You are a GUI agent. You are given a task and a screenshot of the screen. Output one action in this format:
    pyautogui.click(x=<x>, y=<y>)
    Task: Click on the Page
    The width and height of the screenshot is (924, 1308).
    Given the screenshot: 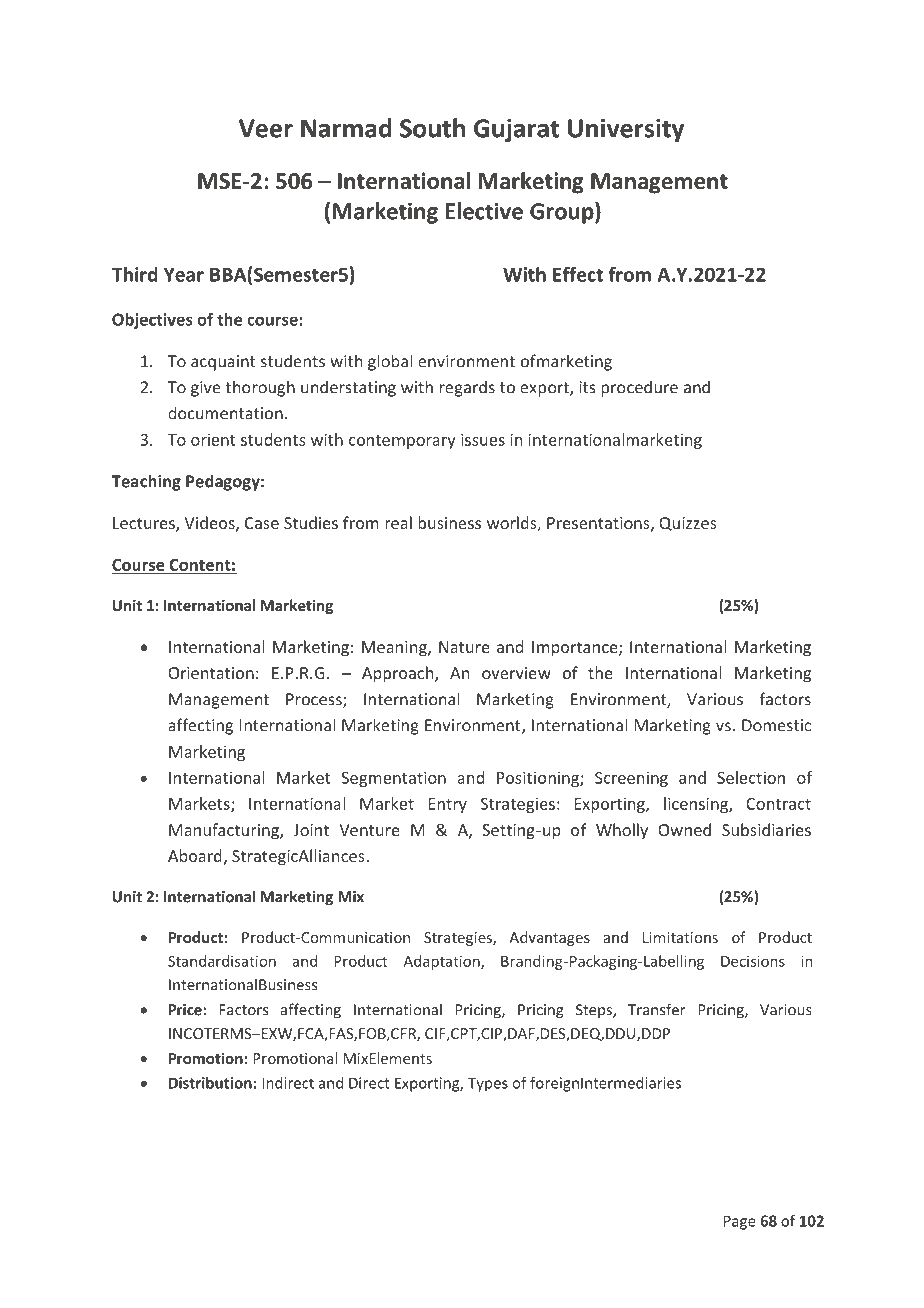 What is the action you would take?
    pyautogui.click(x=740, y=1222)
